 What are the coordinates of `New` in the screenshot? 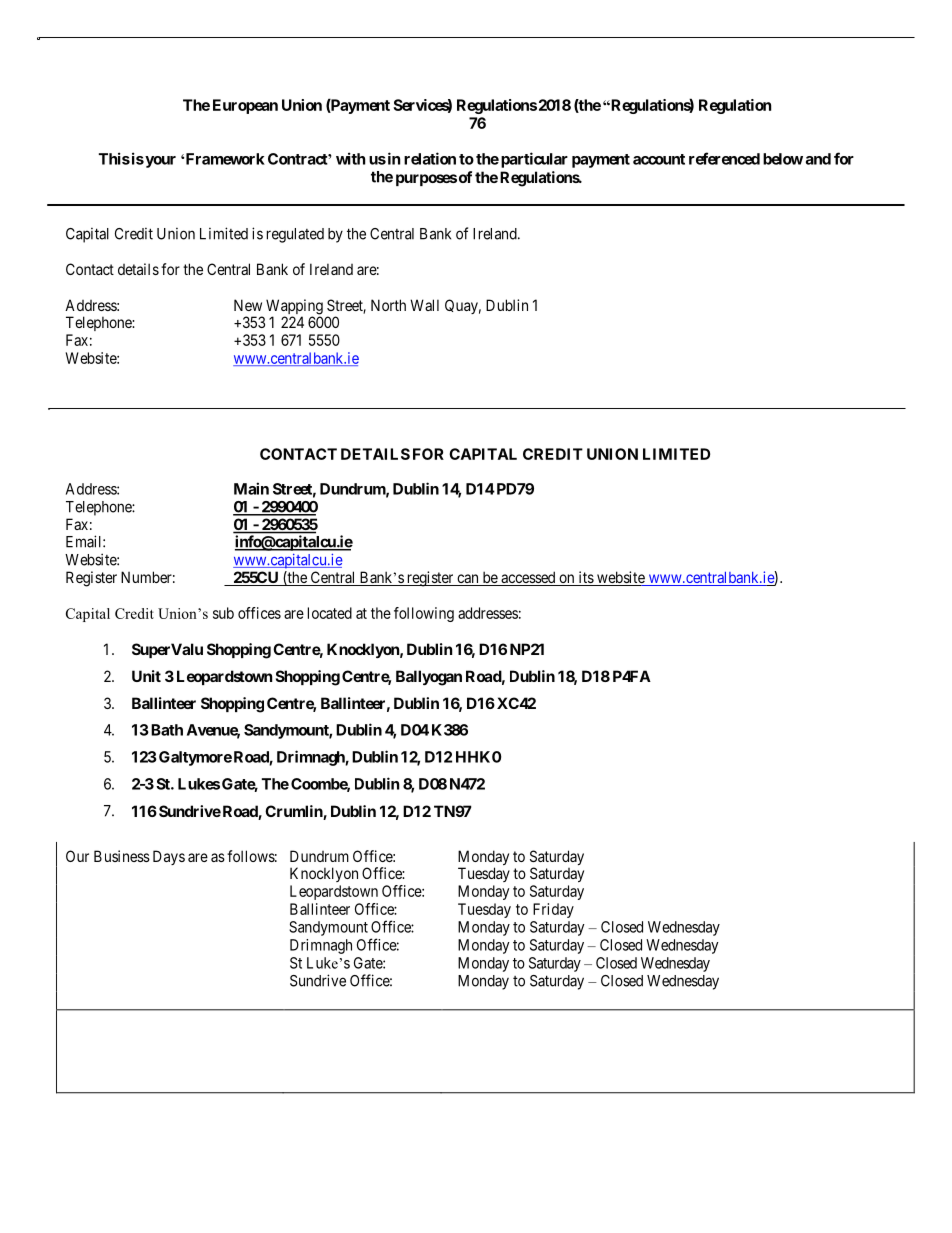 It's located at (248, 305).
